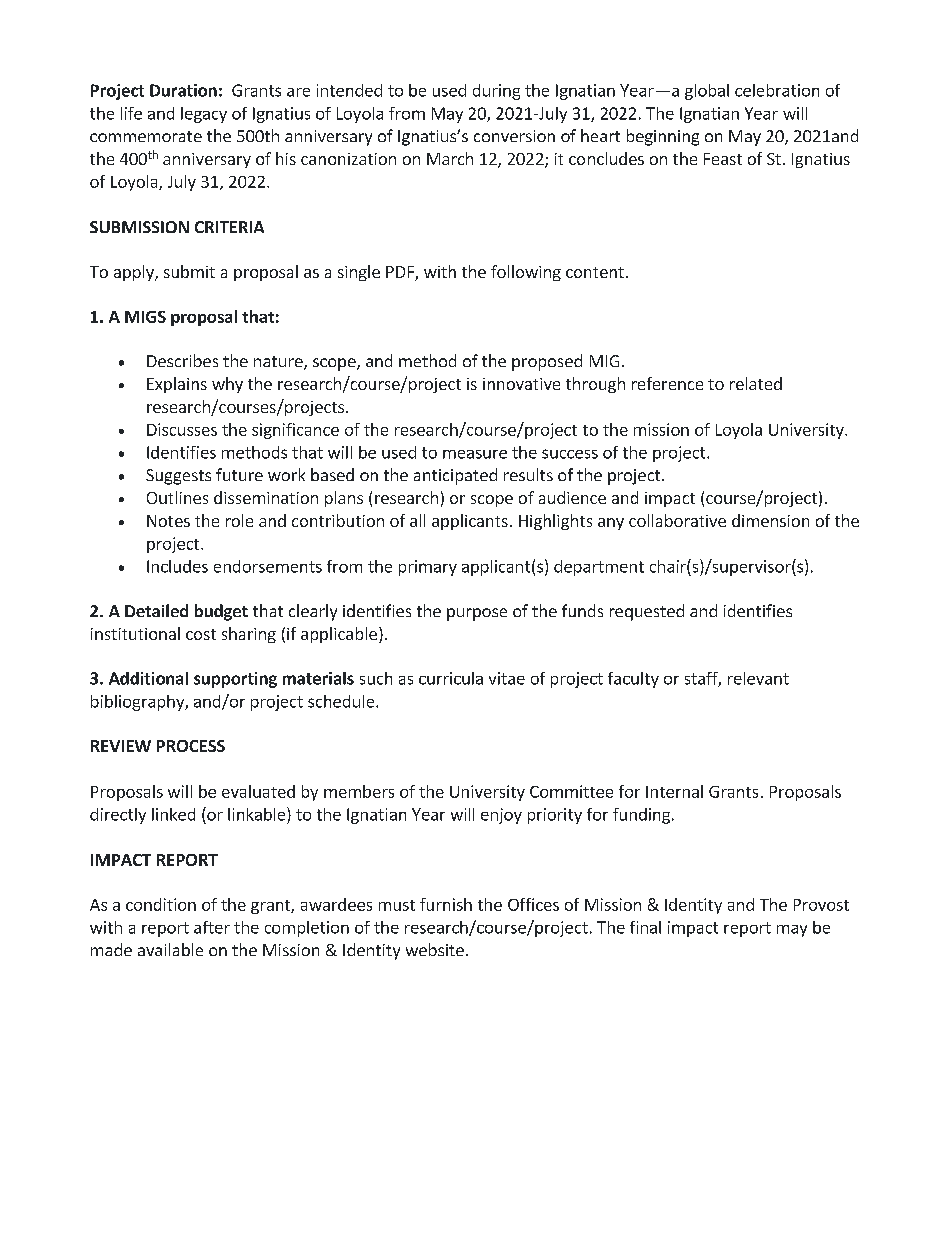 The width and height of the screenshot is (952, 1233). Describe the element at coordinates (451, 678) in the screenshot. I see `curricula` at that location.
